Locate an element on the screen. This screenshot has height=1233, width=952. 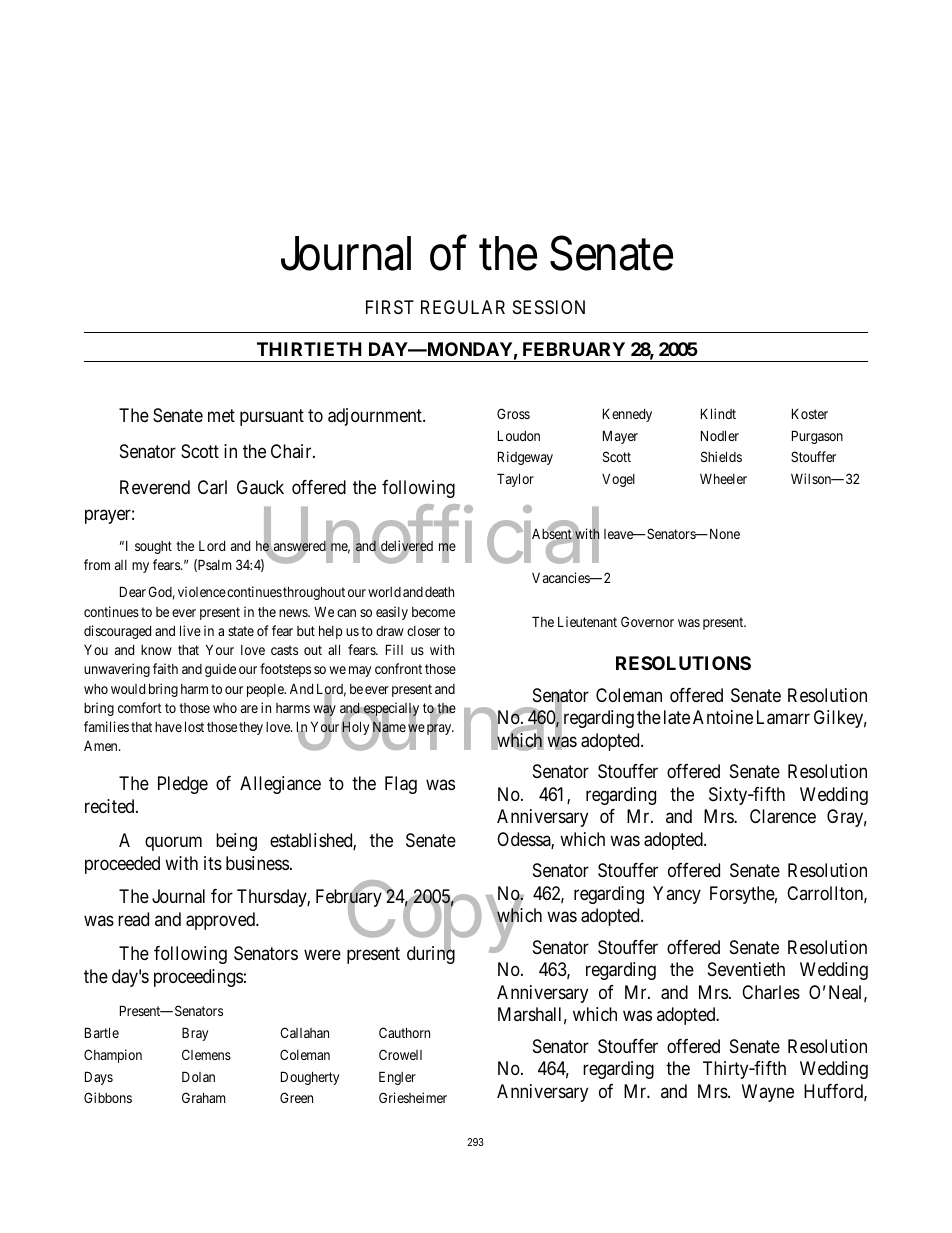
Crowell is located at coordinates (400, 1054).
